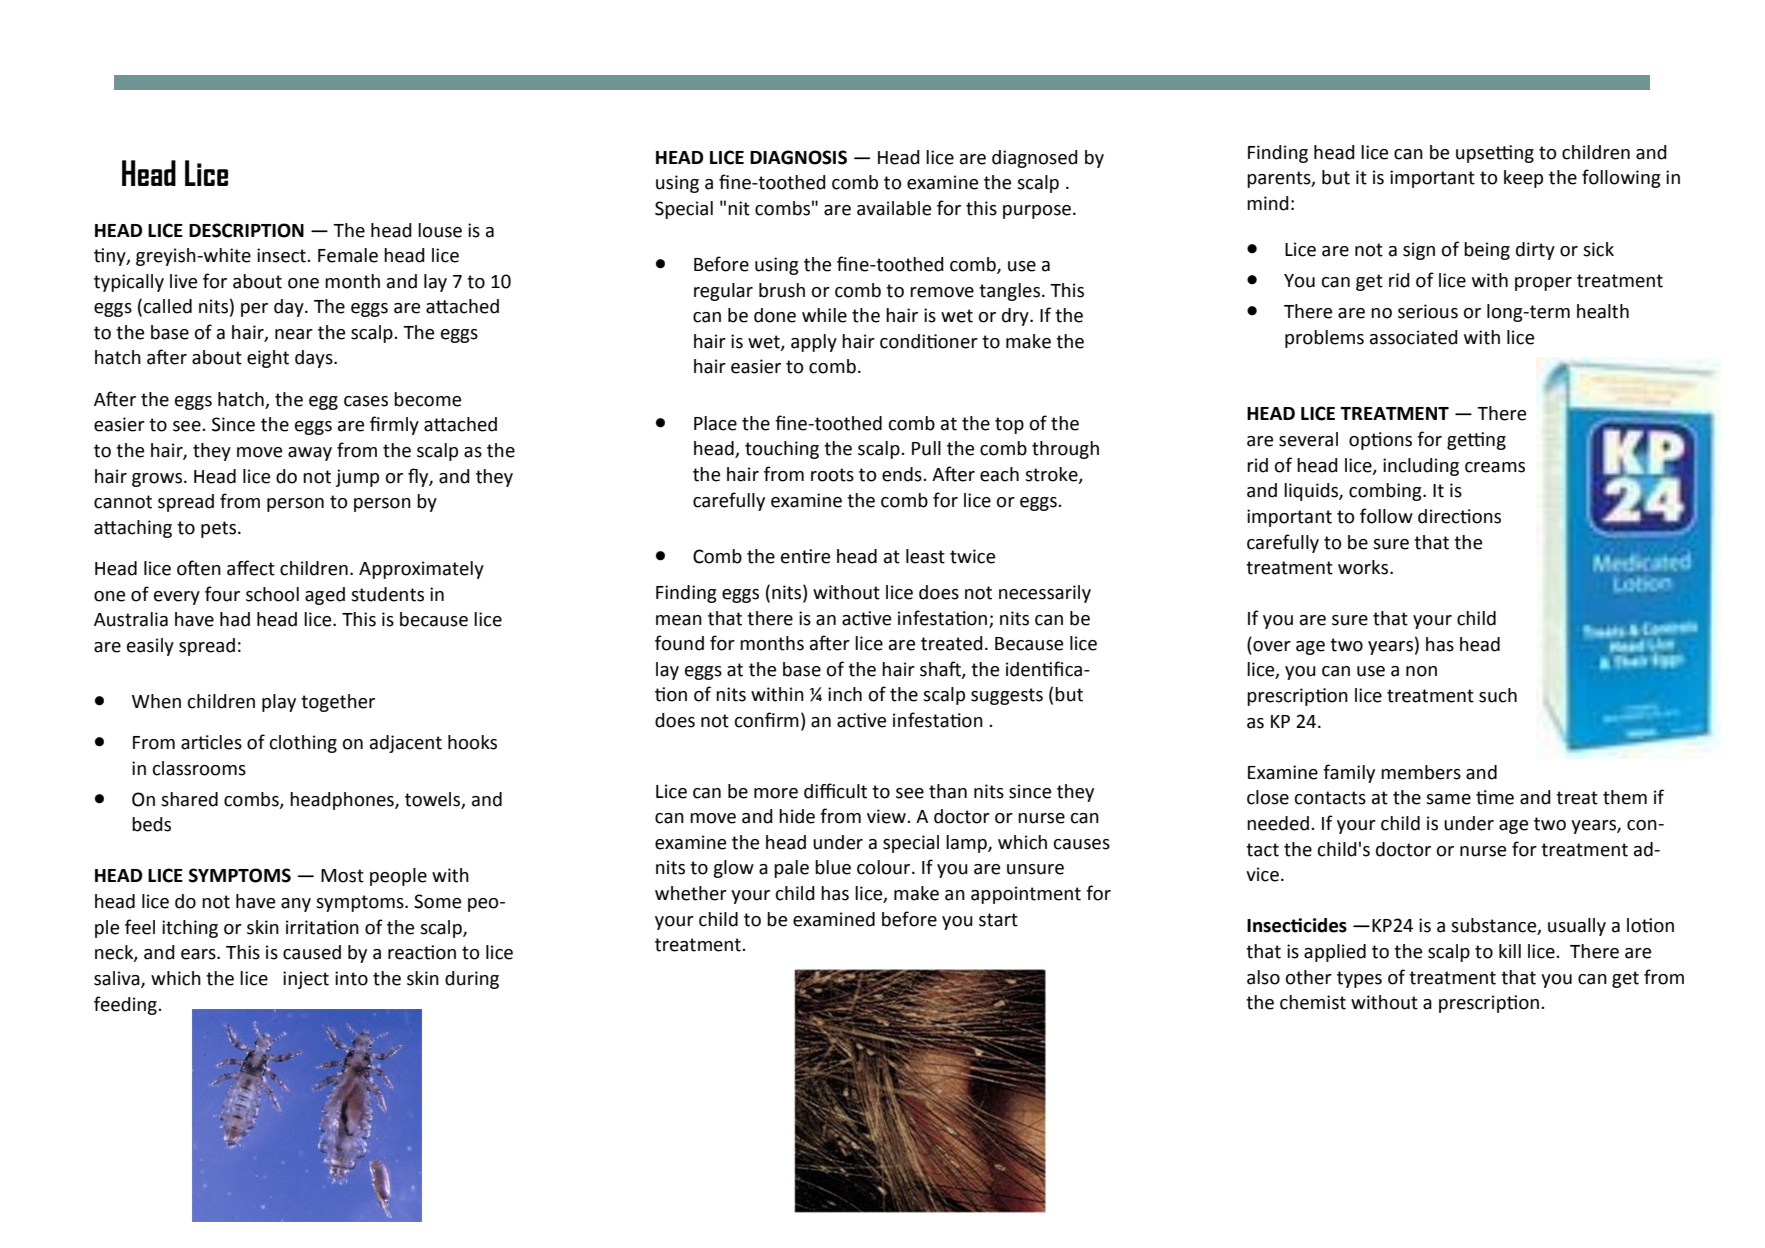  What do you see at coordinates (998, 920) in the document?
I see `start` at bounding box center [998, 920].
